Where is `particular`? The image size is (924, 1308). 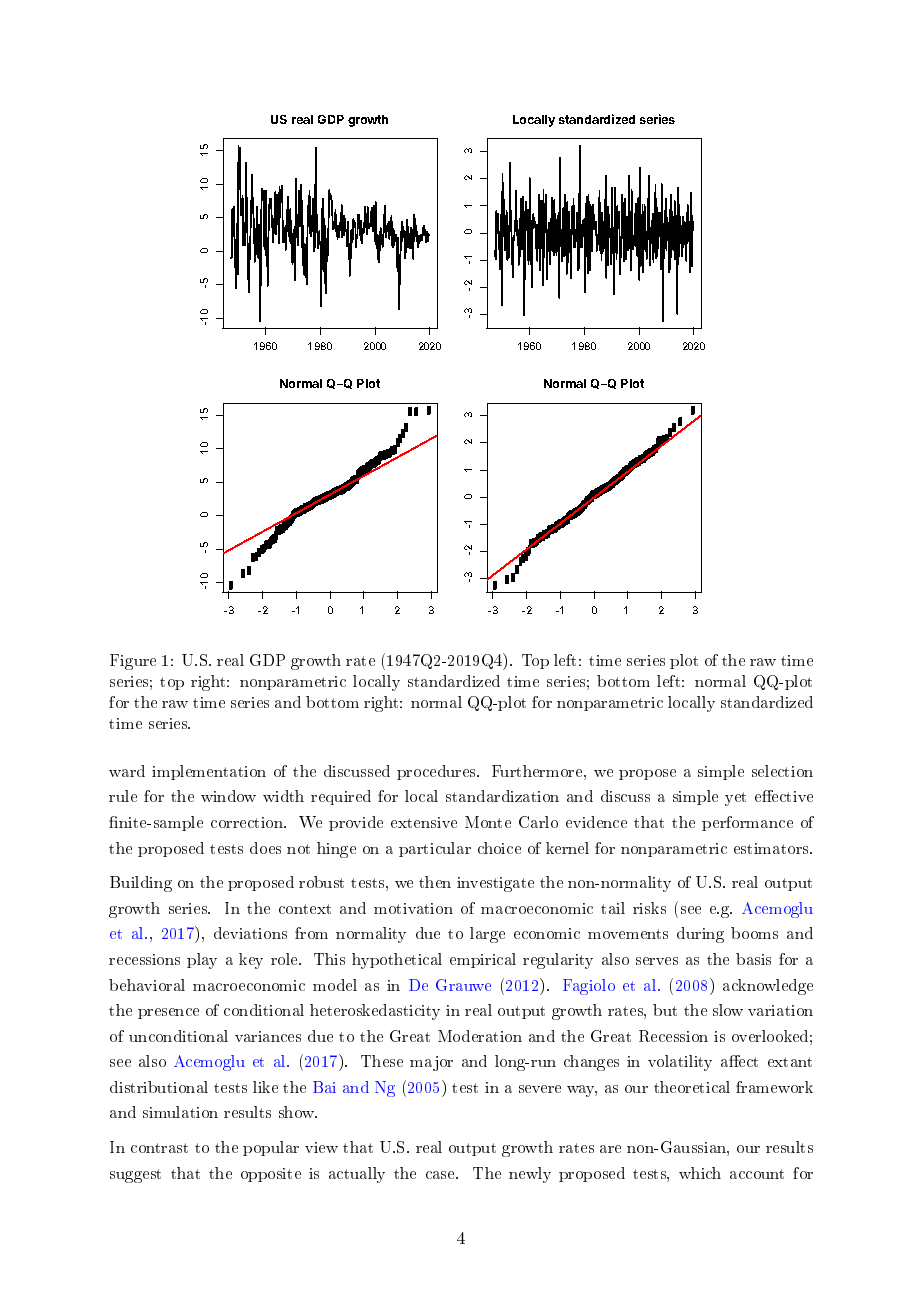
particular is located at coordinates (435, 849).
